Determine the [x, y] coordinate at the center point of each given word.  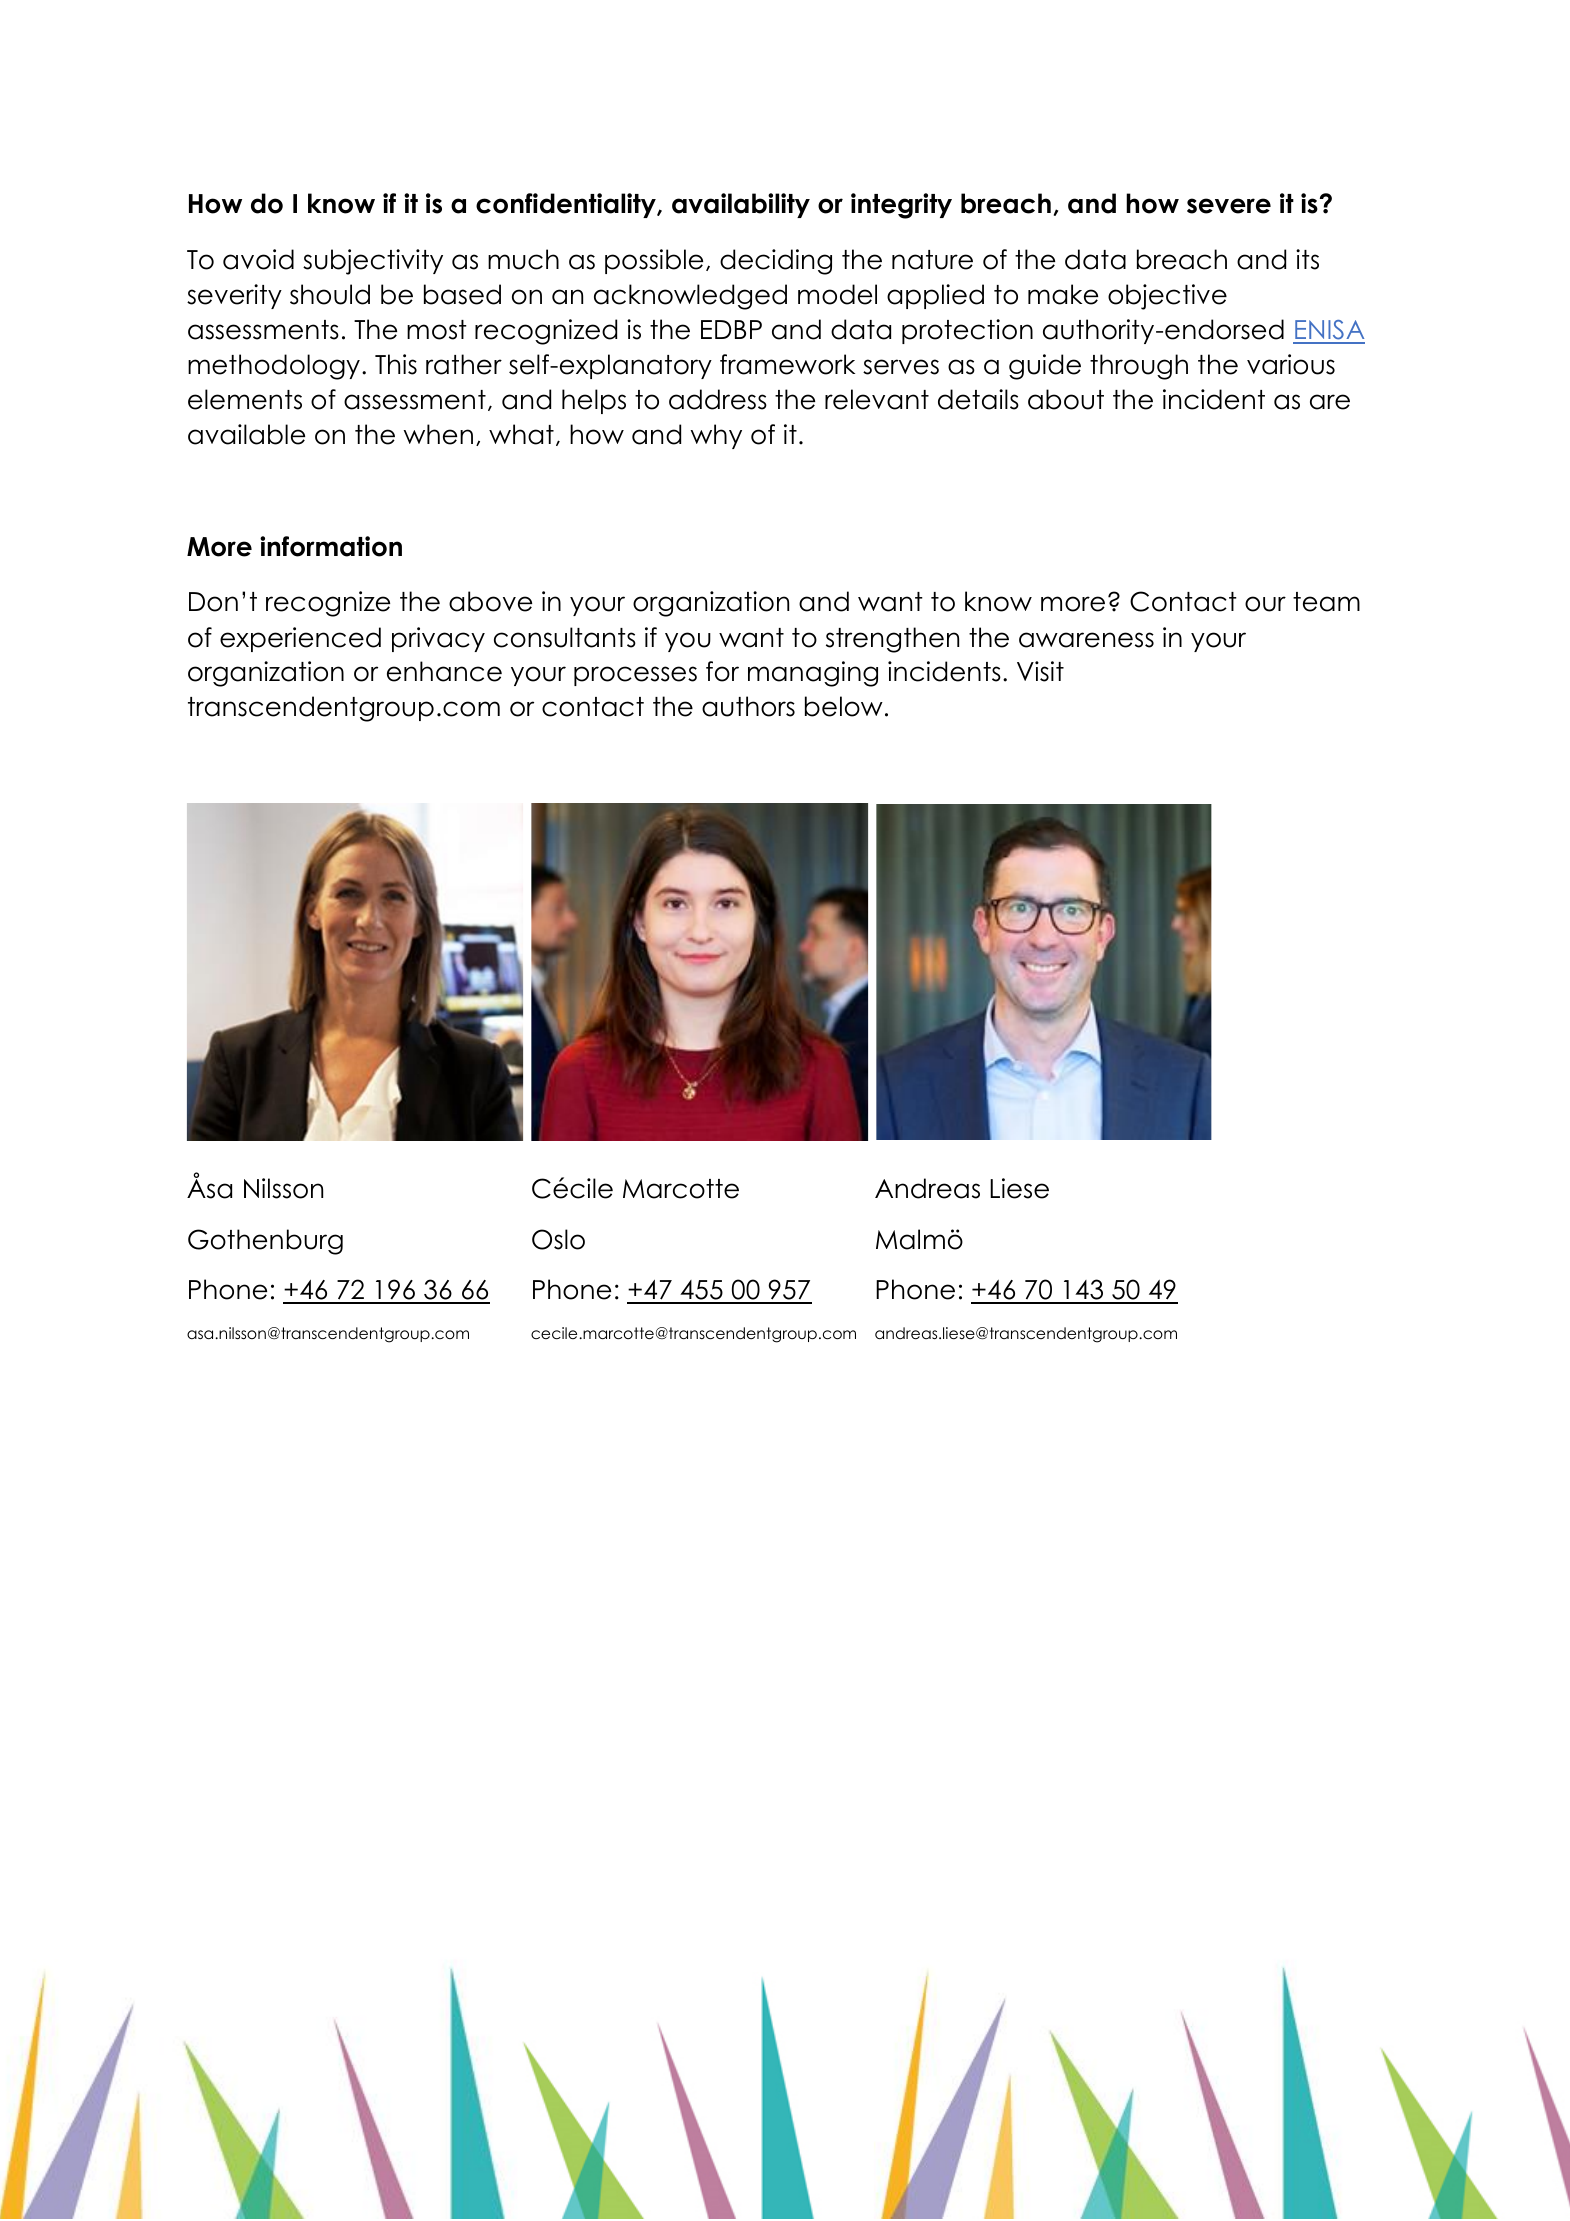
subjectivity [373, 262]
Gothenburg [265, 1242]
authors [748, 706]
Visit [1040, 671]
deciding [776, 262]
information [331, 546]
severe [1229, 206]
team [1326, 602]
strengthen [892, 640]
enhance [444, 671]
